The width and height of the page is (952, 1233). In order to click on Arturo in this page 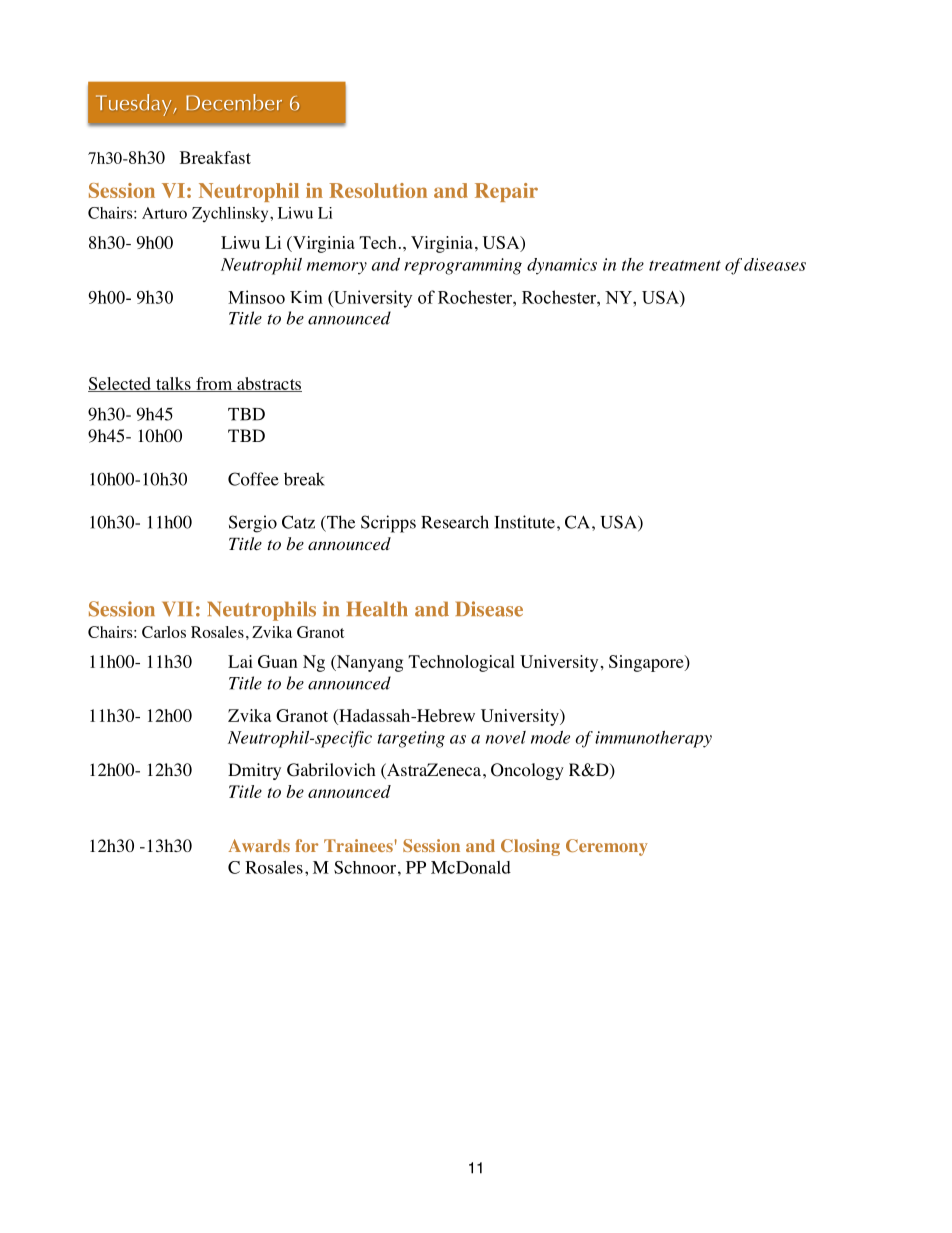, I will do `click(164, 213)`.
